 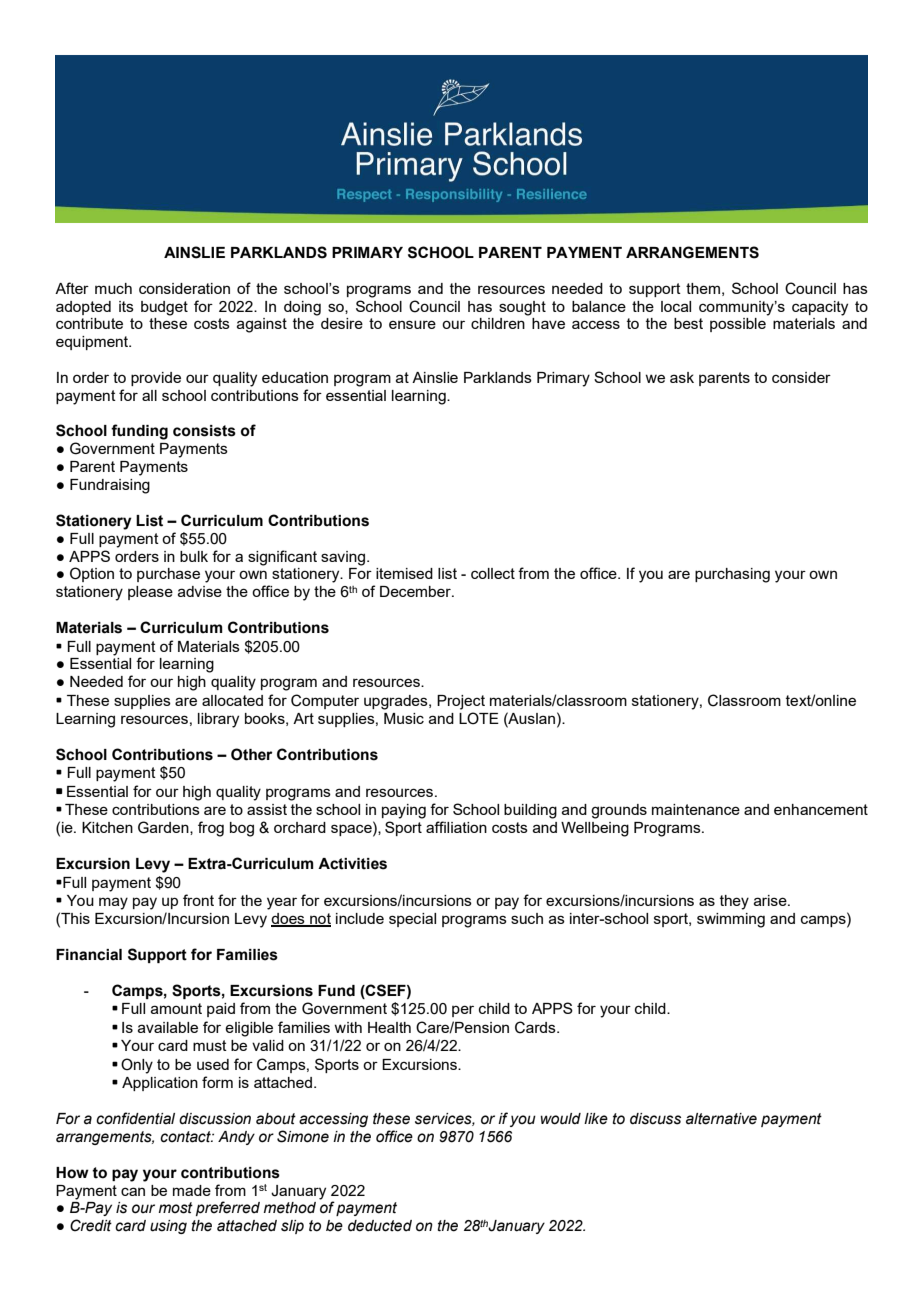 What do you see at coordinates (176, 1008) in the screenshot?
I see `amount` at bounding box center [176, 1008].
